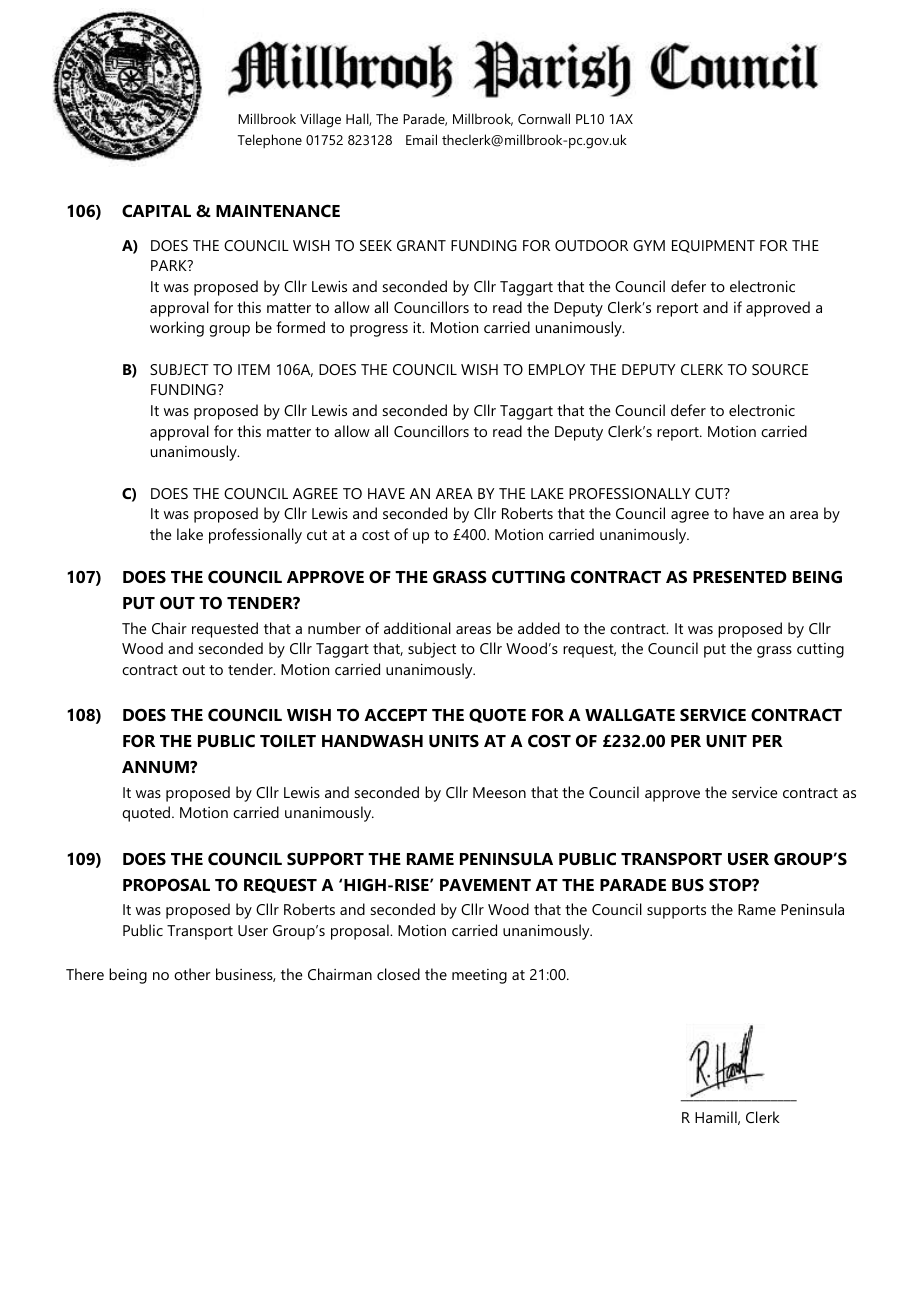 The width and height of the screenshot is (924, 1308). What do you see at coordinates (740, 576) in the screenshot?
I see `PRESENTED` at bounding box center [740, 576].
